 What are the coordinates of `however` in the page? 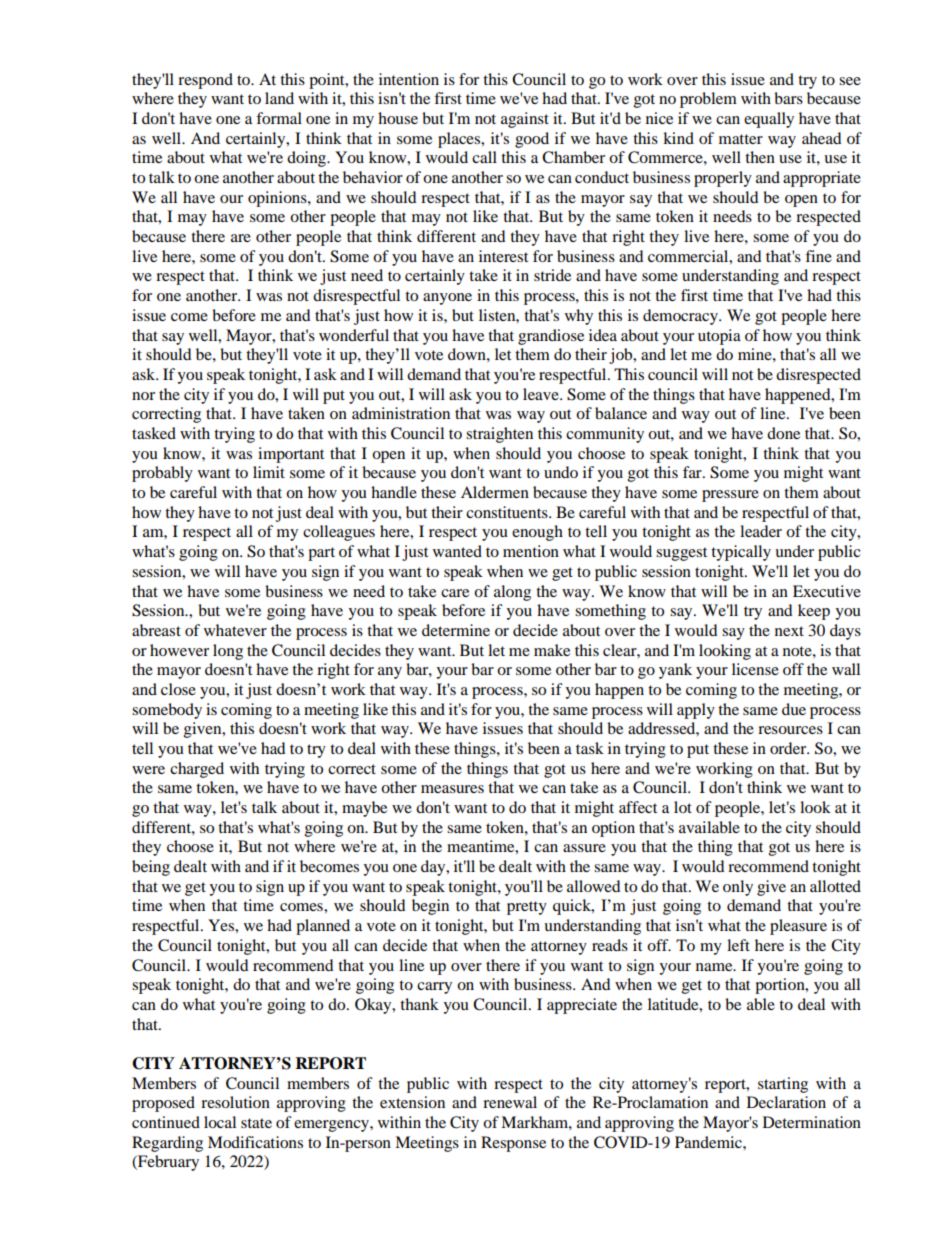 It's located at (179, 650).
